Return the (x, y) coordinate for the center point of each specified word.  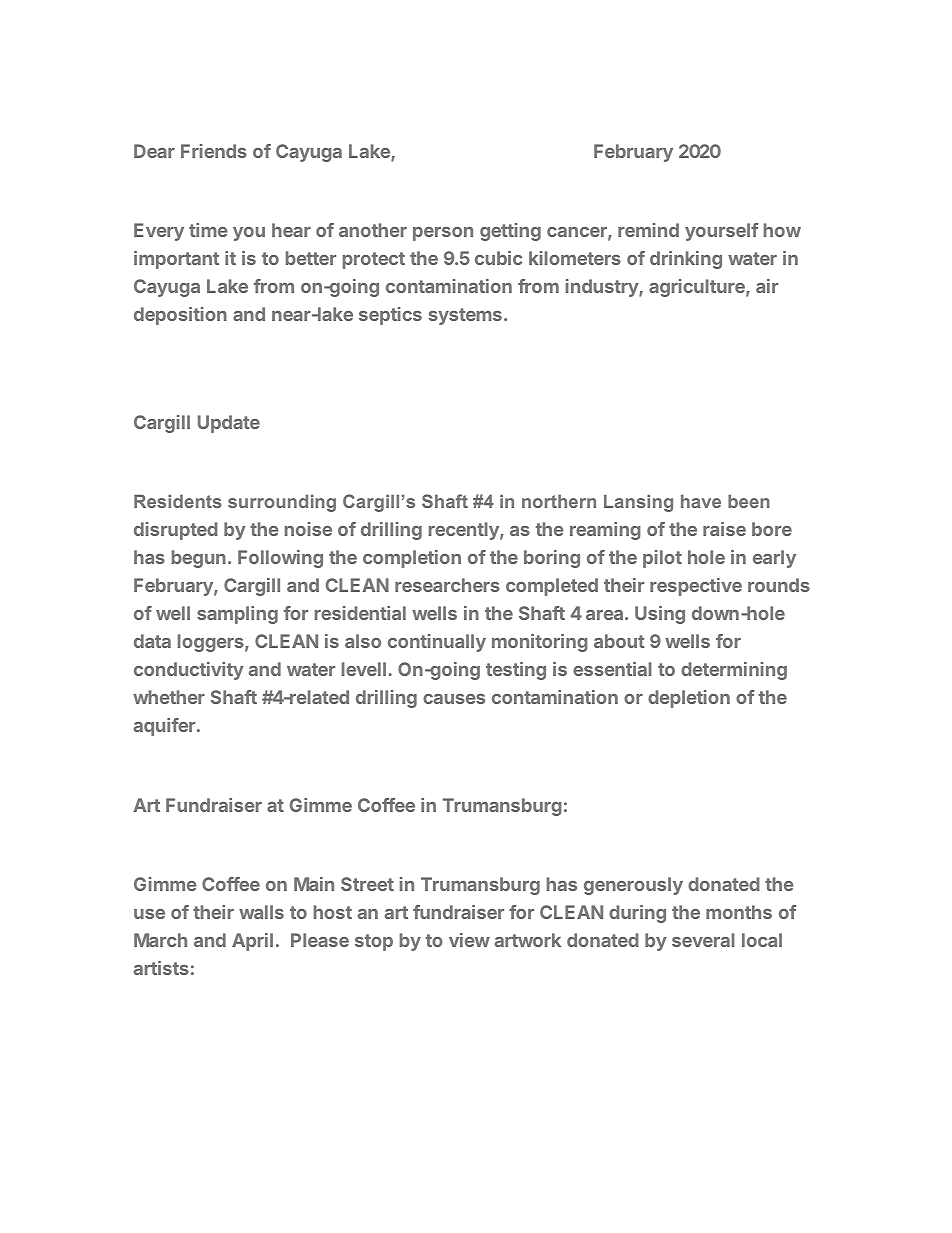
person (443, 234)
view (469, 940)
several (703, 940)
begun (199, 559)
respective (696, 587)
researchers (447, 585)
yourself (722, 232)
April (252, 942)
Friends (214, 151)
